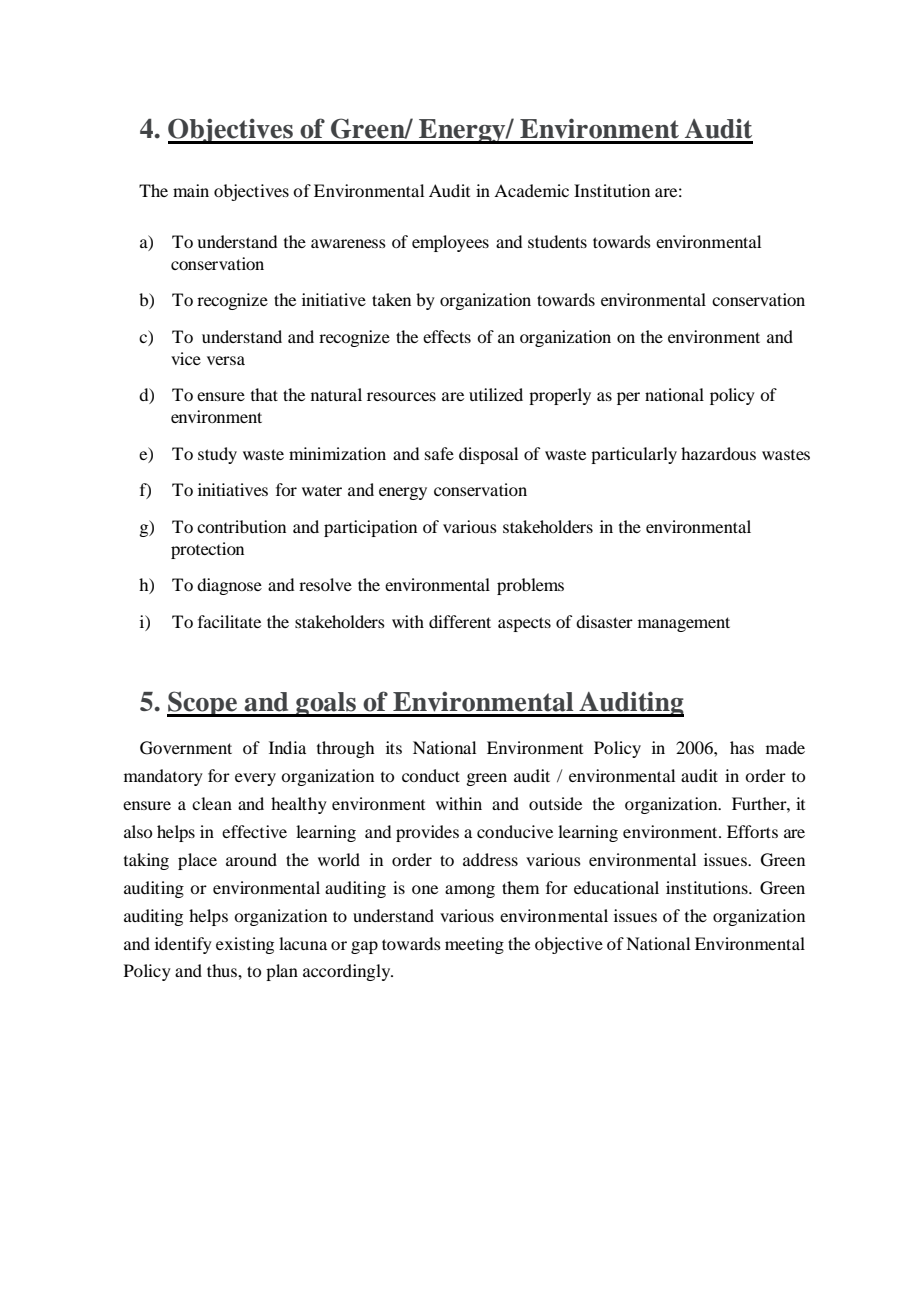 This screenshot has height=1308, width=924. I want to click on has, so click(742, 747).
